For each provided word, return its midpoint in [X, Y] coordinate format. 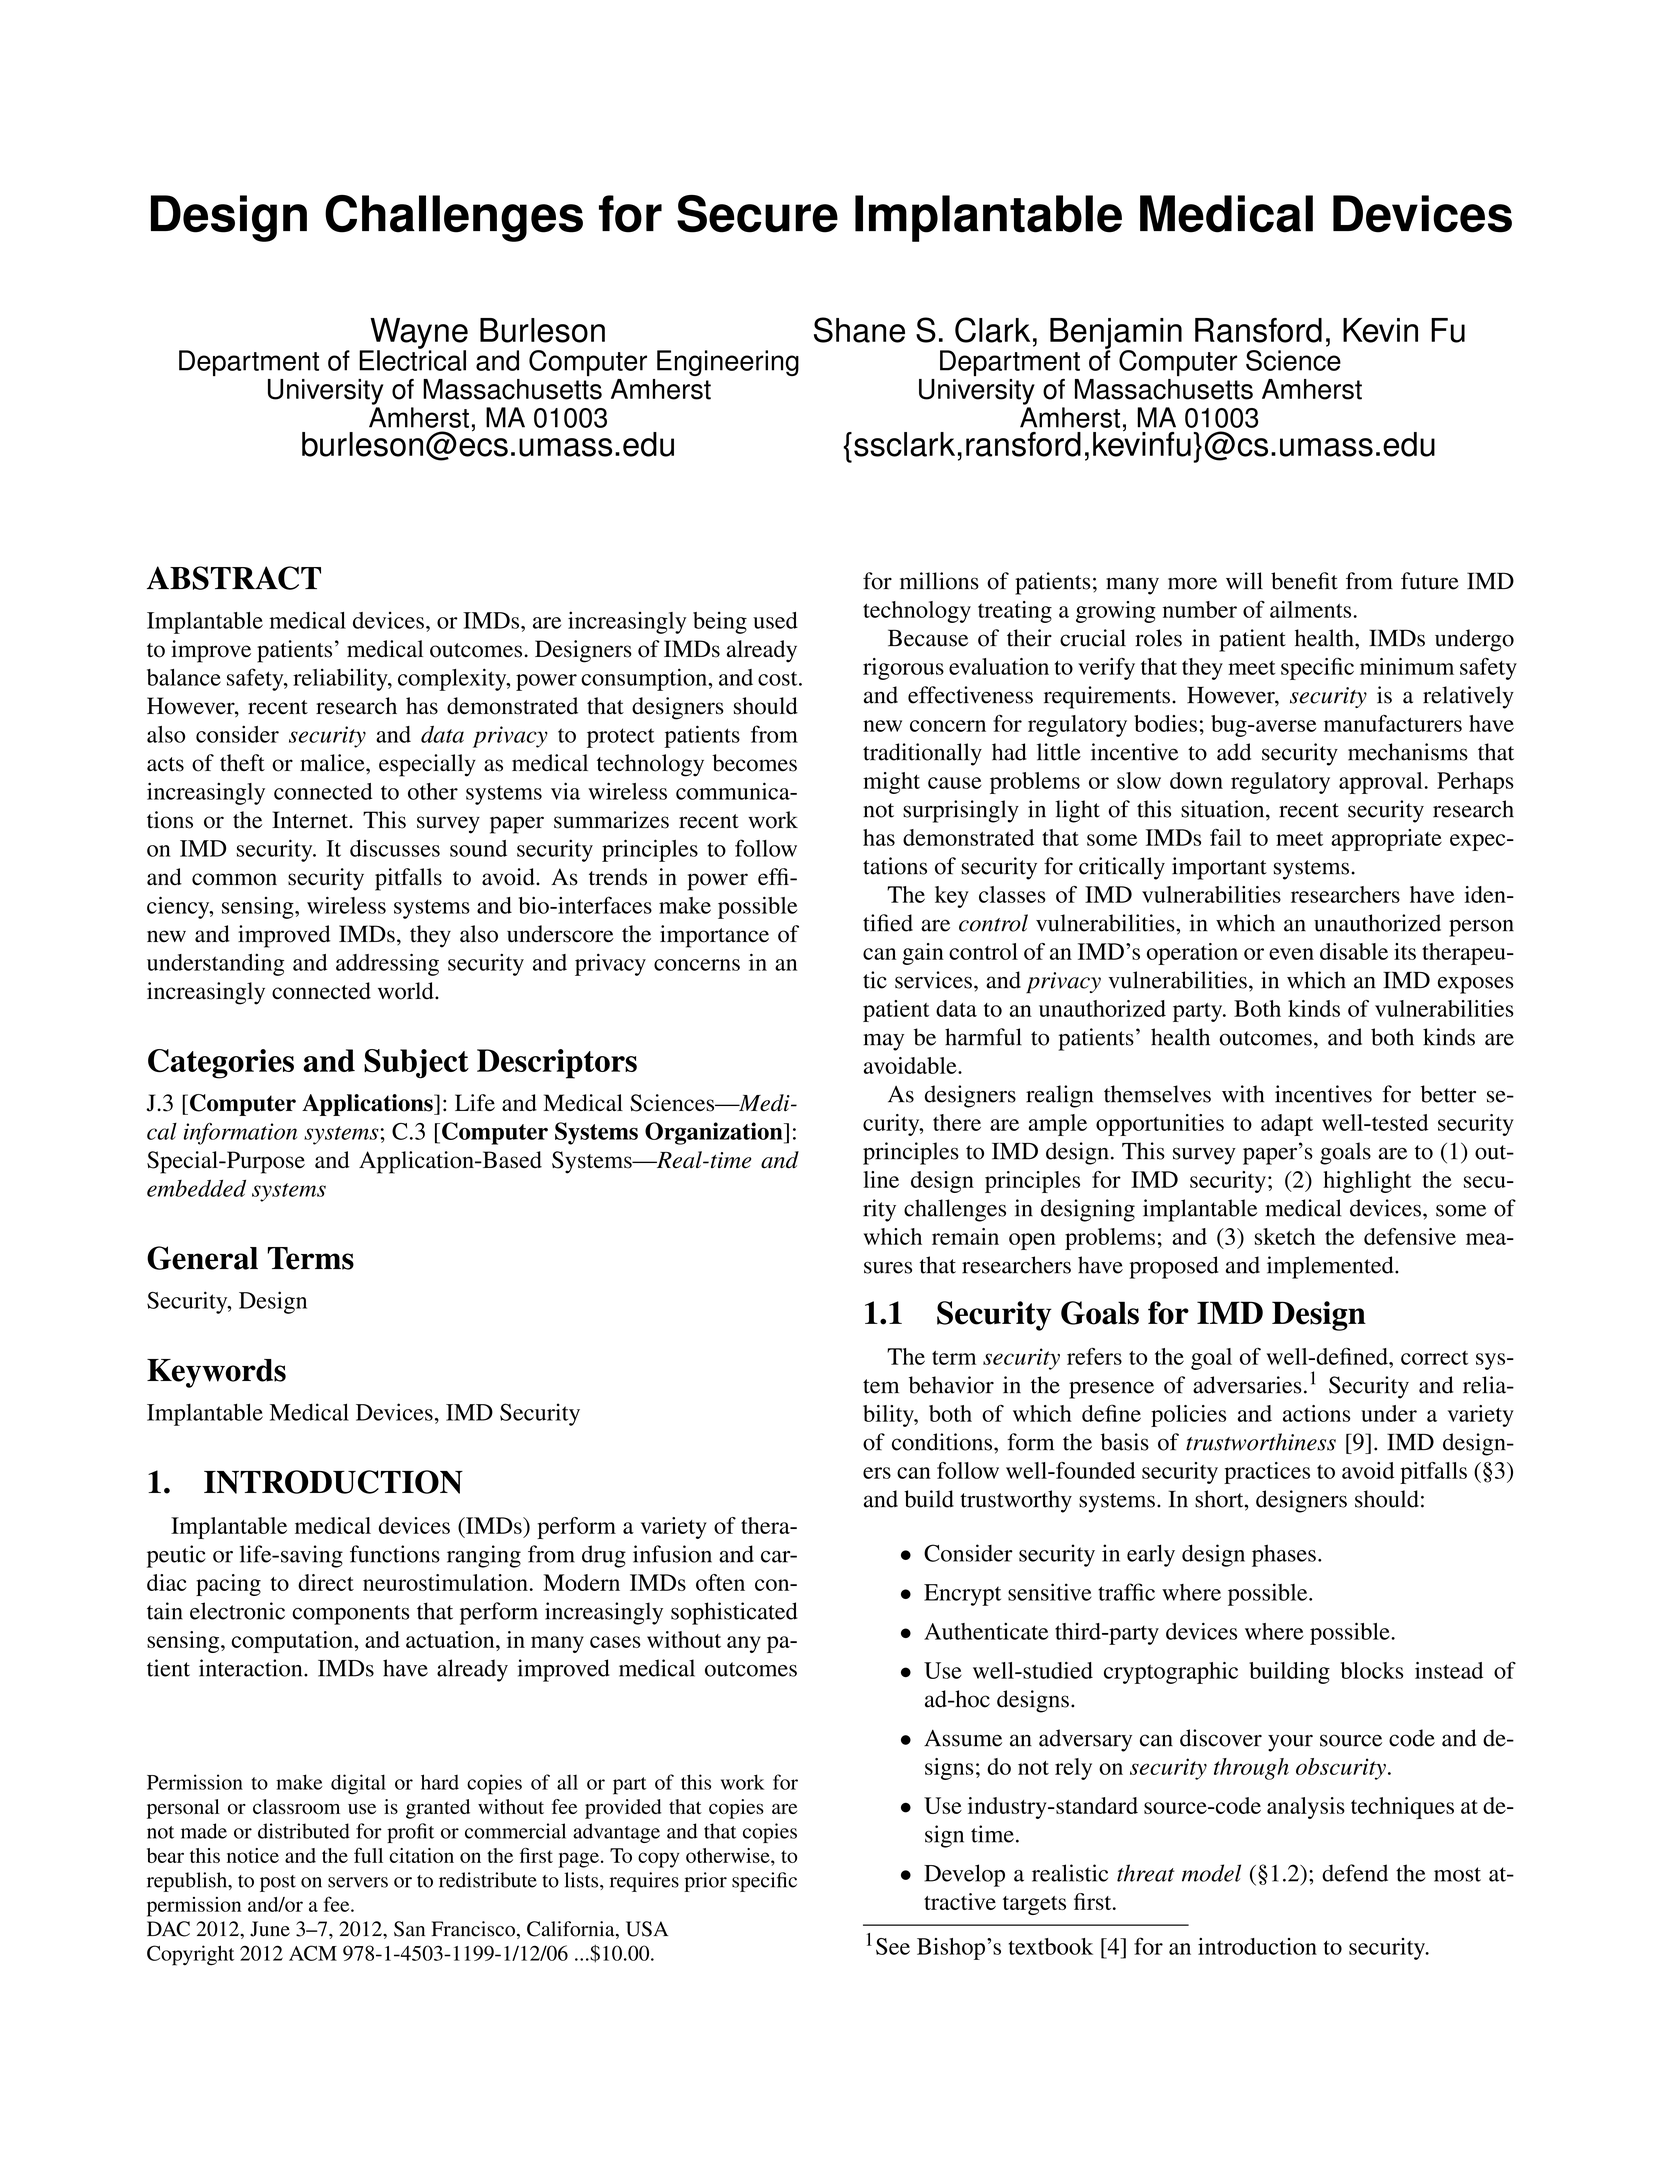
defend [1355, 1873]
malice [333, 763]
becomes [754, 763]
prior [705, 1882]
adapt [1287, 1125]
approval [1381, 783]
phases [1284, 1555]
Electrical [412, 359]
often [720, 1582]
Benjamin [1116, 334]
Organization [715, 1133]
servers [358, 1882]
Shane [859, 330]
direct [326, 1582]
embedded [196, 1188]
